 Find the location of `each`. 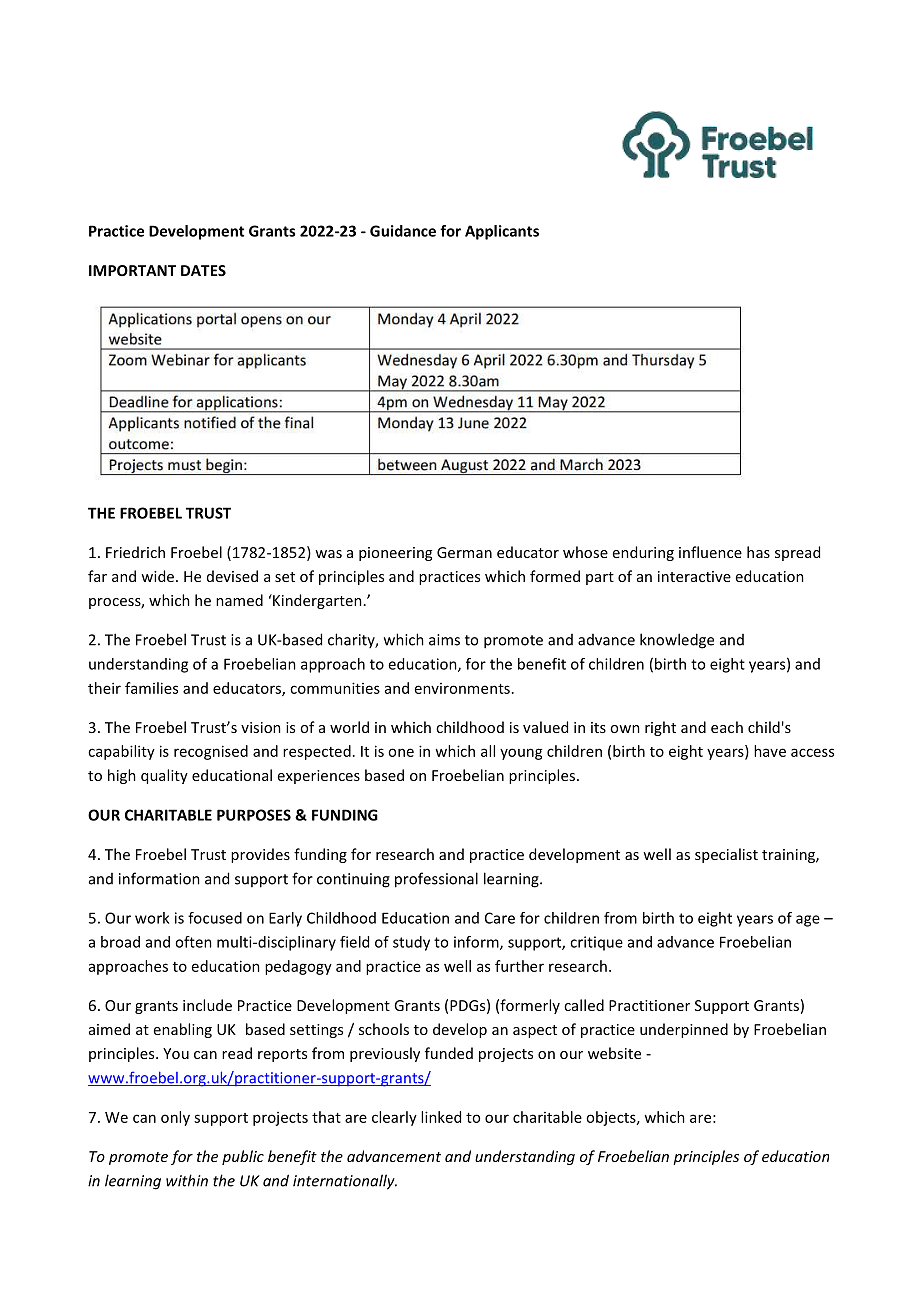

each is located at coordinates (727, 727).
